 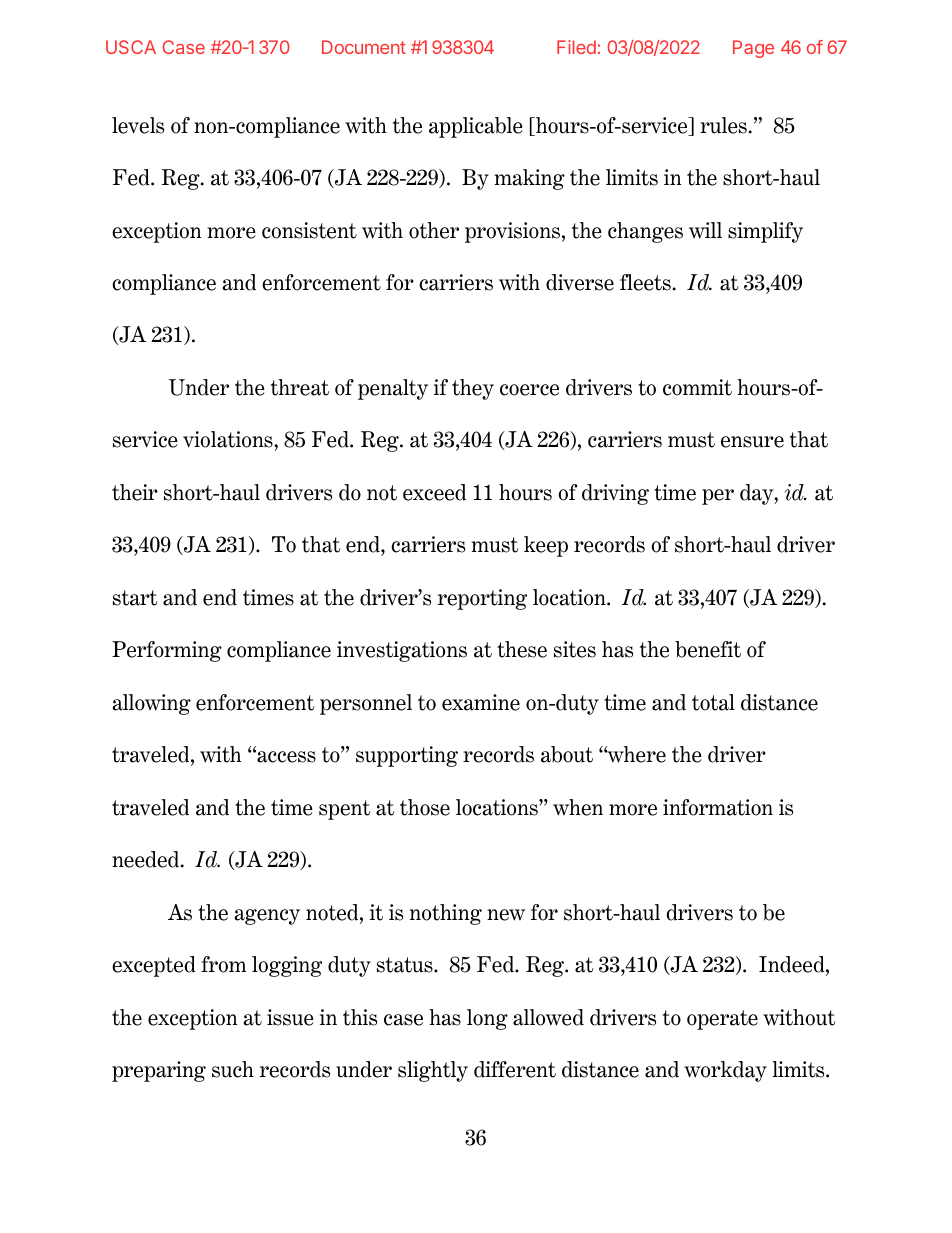 What do you see at coordinates (135, 598) in the document?
I see `start` at bounding box center [135, 598].
